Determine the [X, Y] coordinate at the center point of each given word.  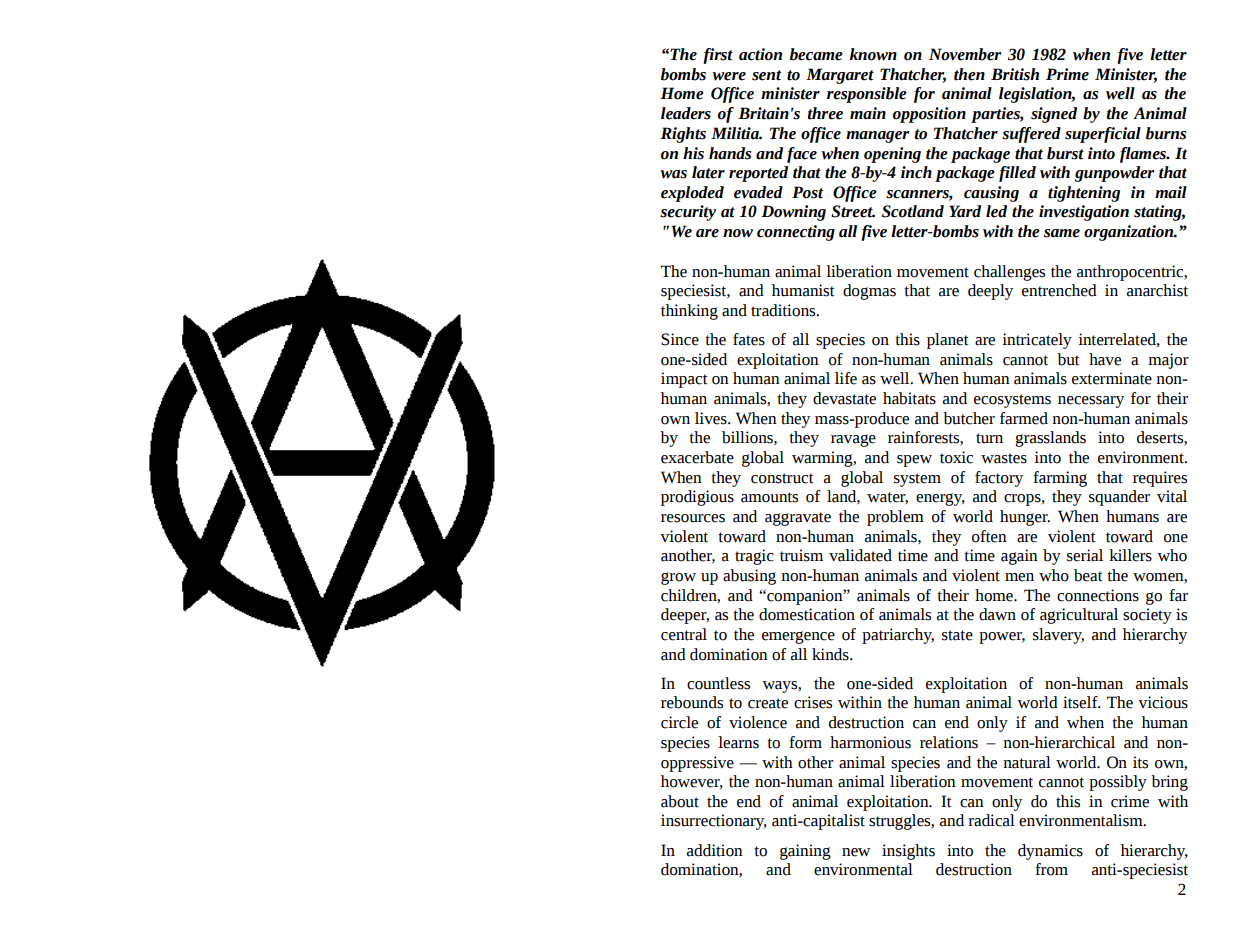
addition [715, 850]
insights [908, 852]
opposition [929, 115]
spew [914, 461]
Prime [1067, 74]
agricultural [1079, 616]
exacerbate [697, 457]
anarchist [1157, 290]
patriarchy [898, 636]
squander [1119, 498]
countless [718, 683]
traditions [784, 310]
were [729, 76]
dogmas [869, 292]
